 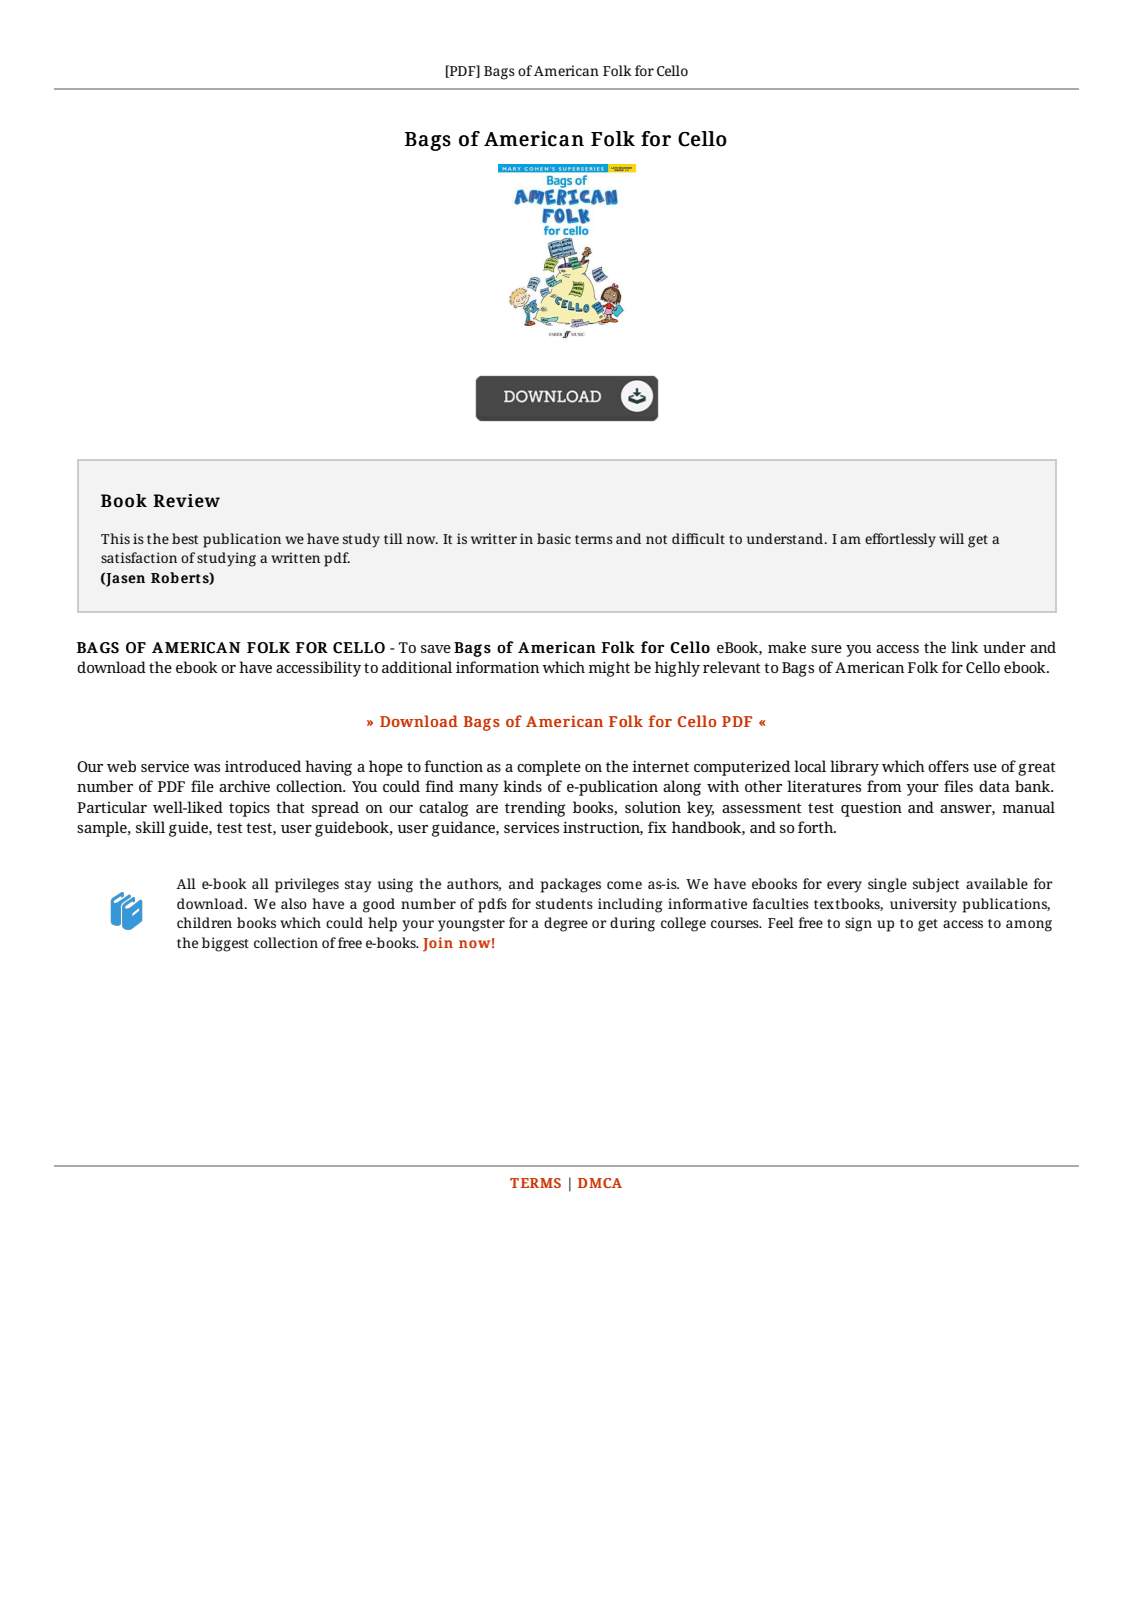 I want to click on sign, so click(x=858, y=924).
